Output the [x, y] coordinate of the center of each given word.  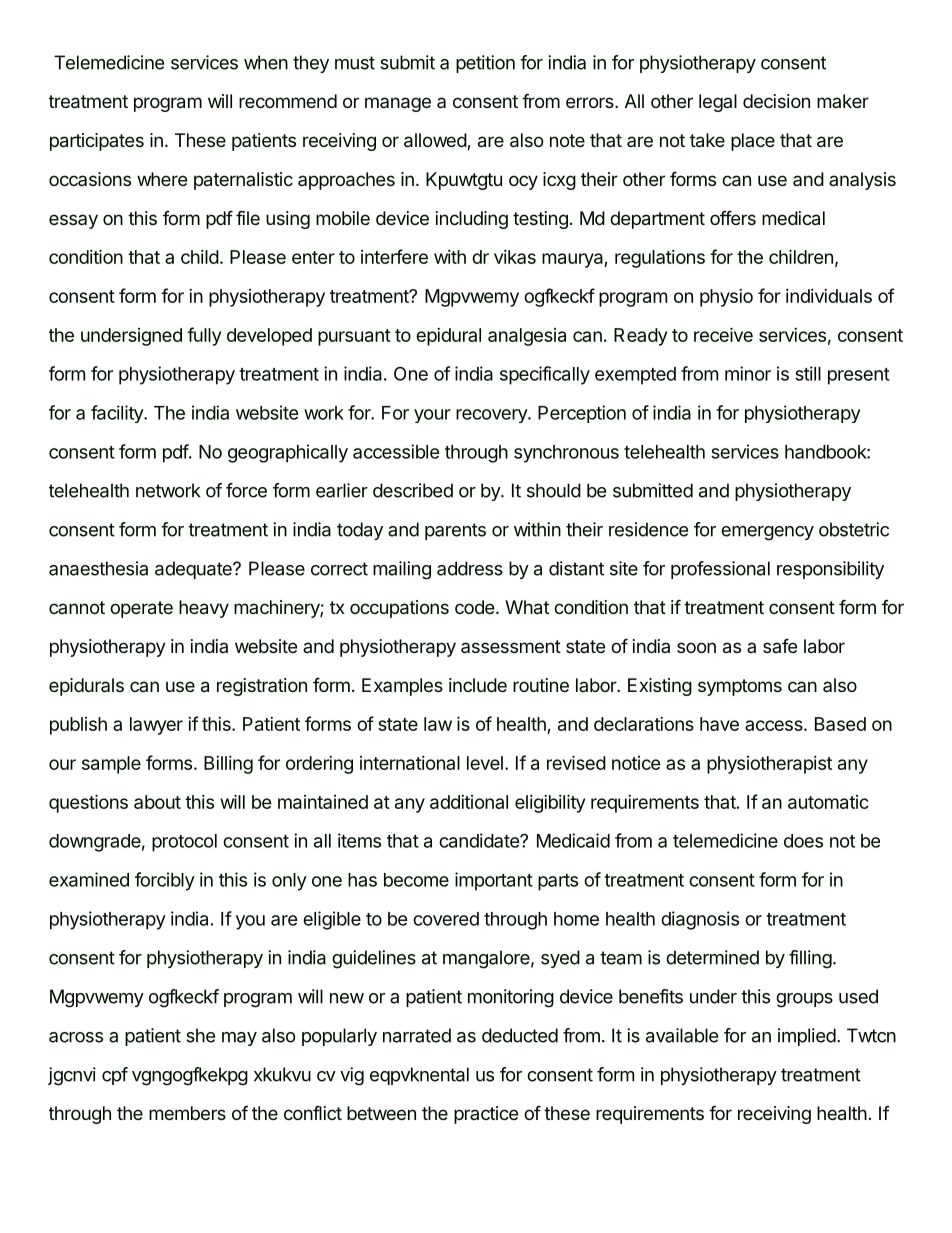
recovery [492, 416]
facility [118, 414]
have [719, 724]
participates [97, 142]
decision [776, 101]
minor [748, 373]
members [187, 1113]
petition [485, 64]
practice [486, 1115]
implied [807, 1037]
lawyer [156, 726]
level [485, 763]
